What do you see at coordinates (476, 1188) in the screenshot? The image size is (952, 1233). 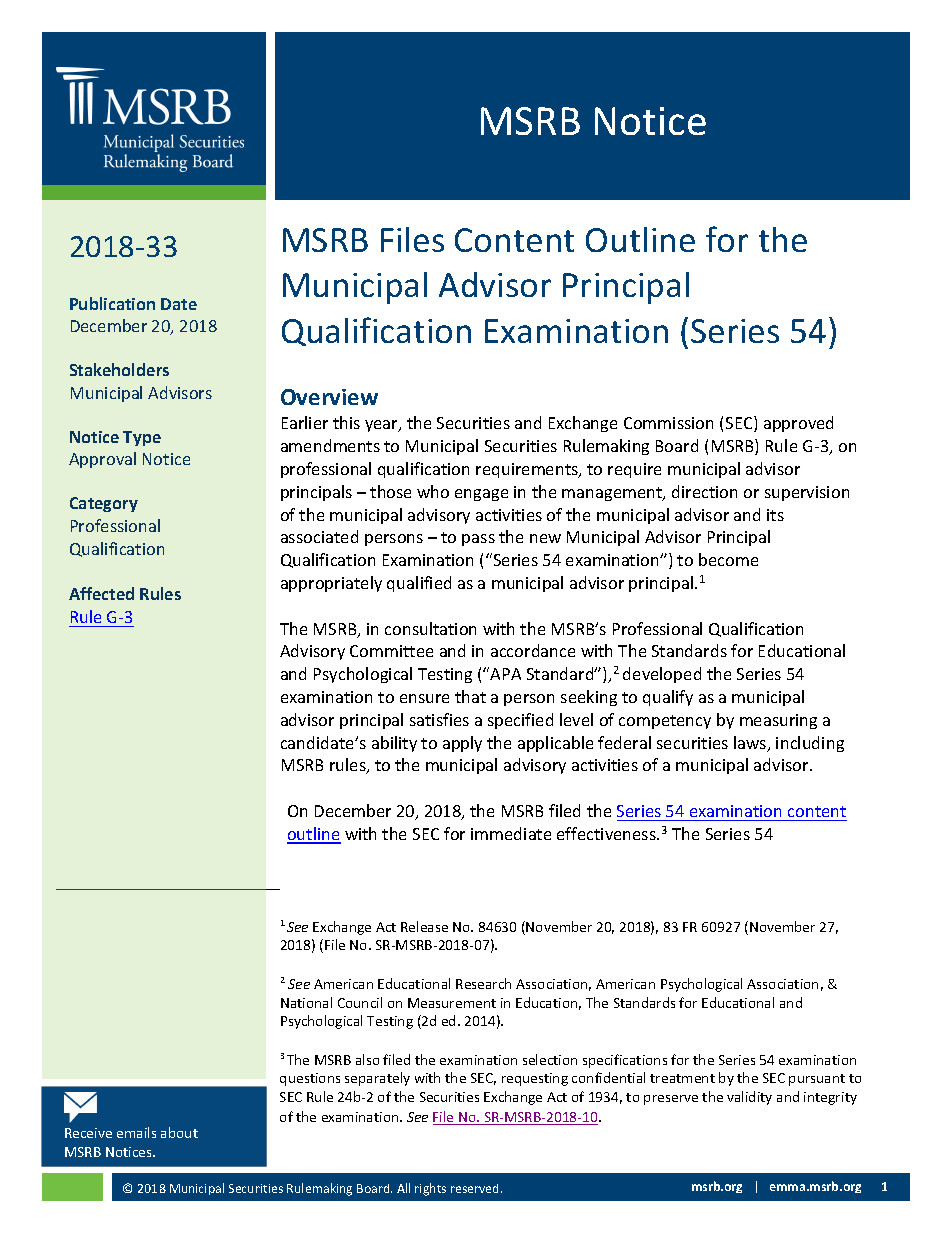 I see `reserved` at bounding box center [476, 1188].
